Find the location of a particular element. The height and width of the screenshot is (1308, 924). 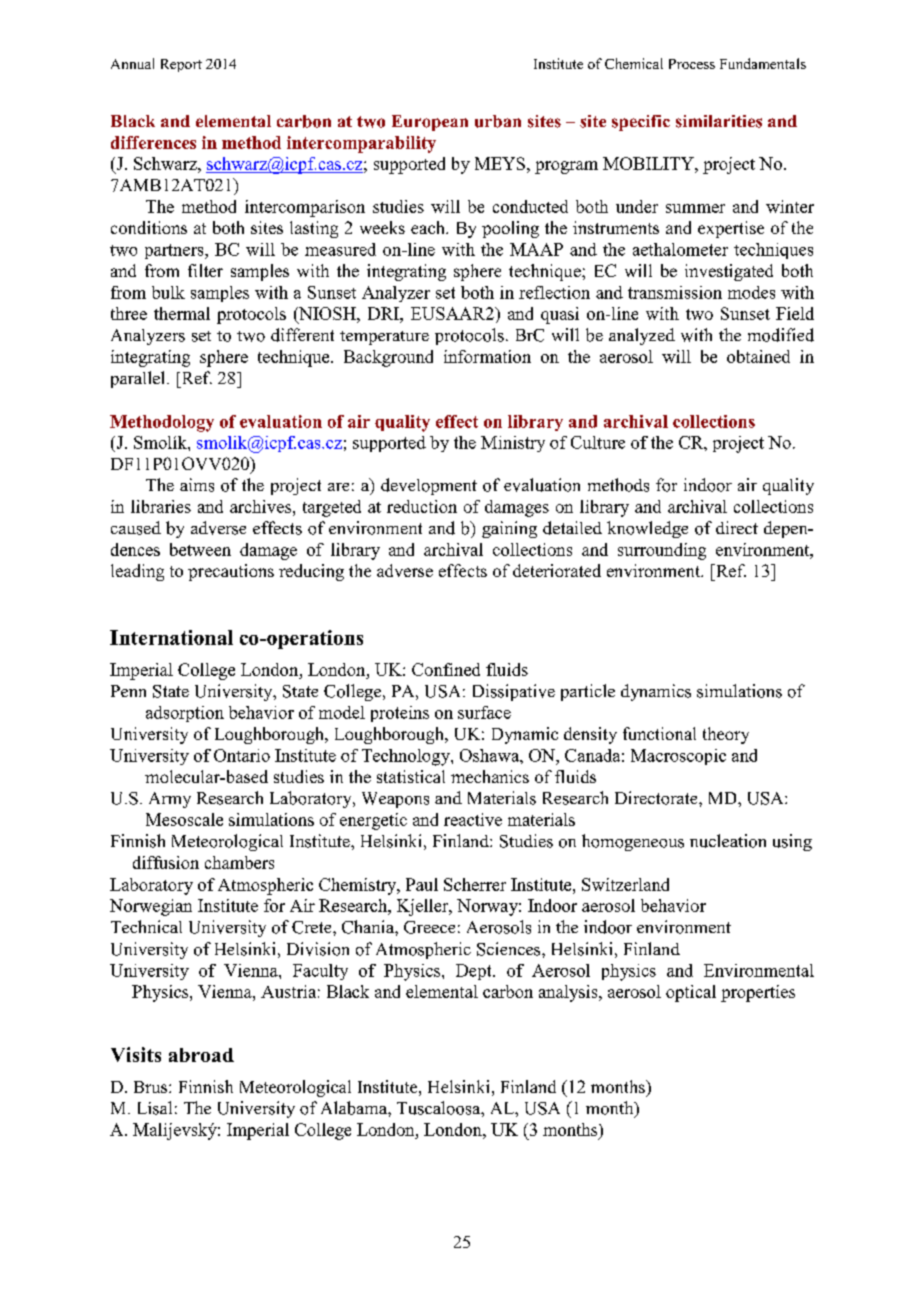

European is located at coordinates (430, 123).
